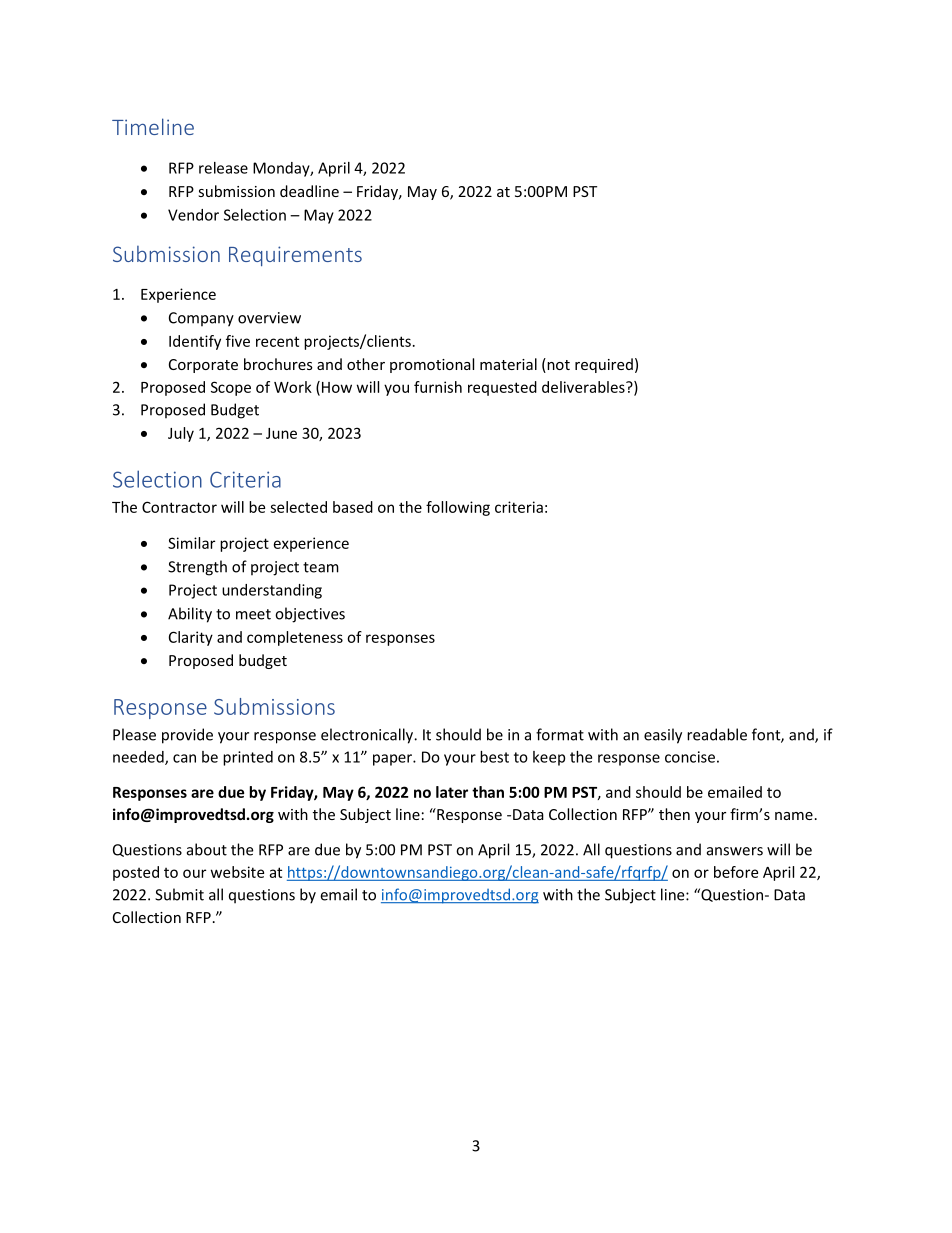 Image resolution: width=952 pixels, height=1233 pixels. I want to click on Similar, so click(191, 543).
